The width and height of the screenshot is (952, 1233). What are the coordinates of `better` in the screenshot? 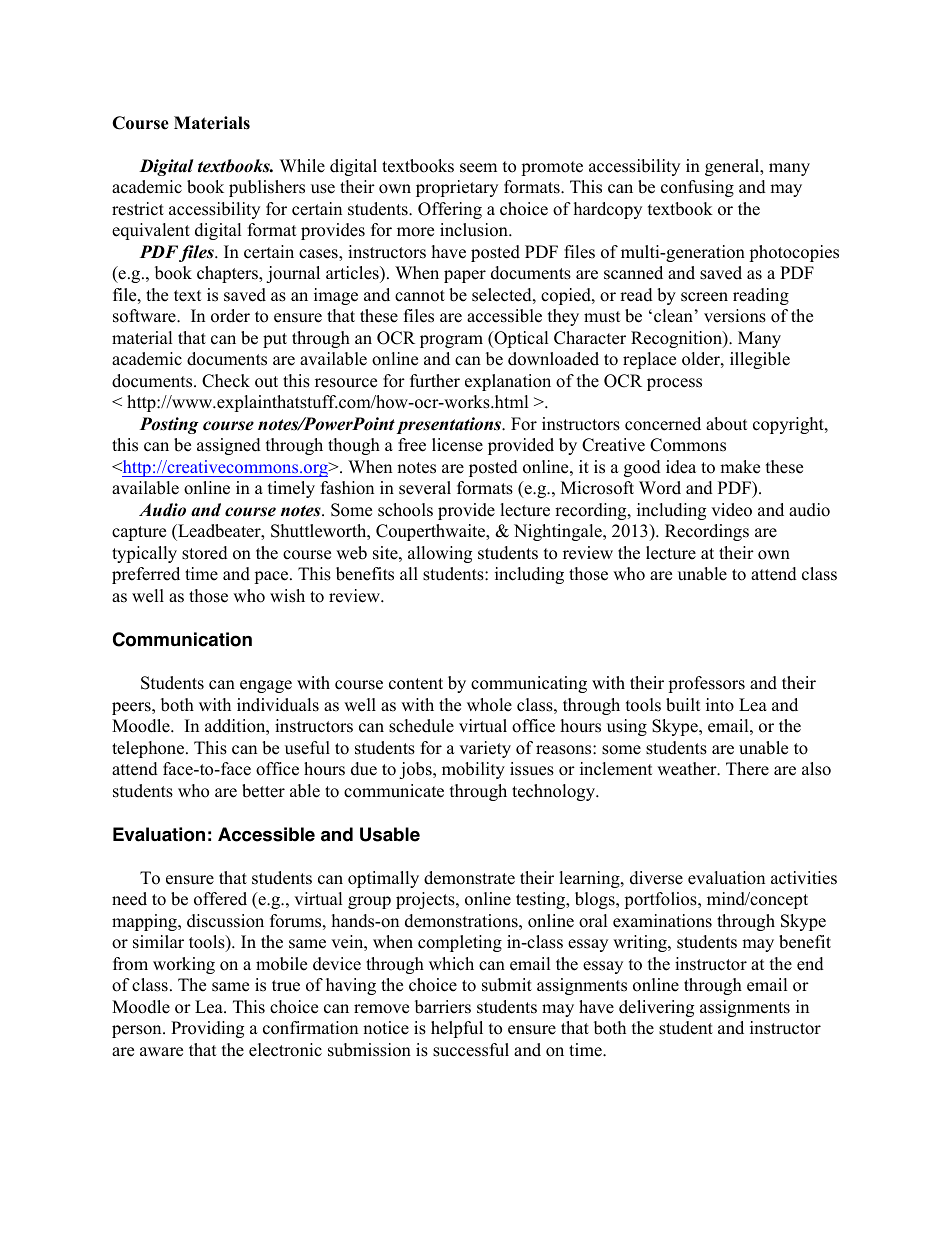 It's located at (263, 791).
